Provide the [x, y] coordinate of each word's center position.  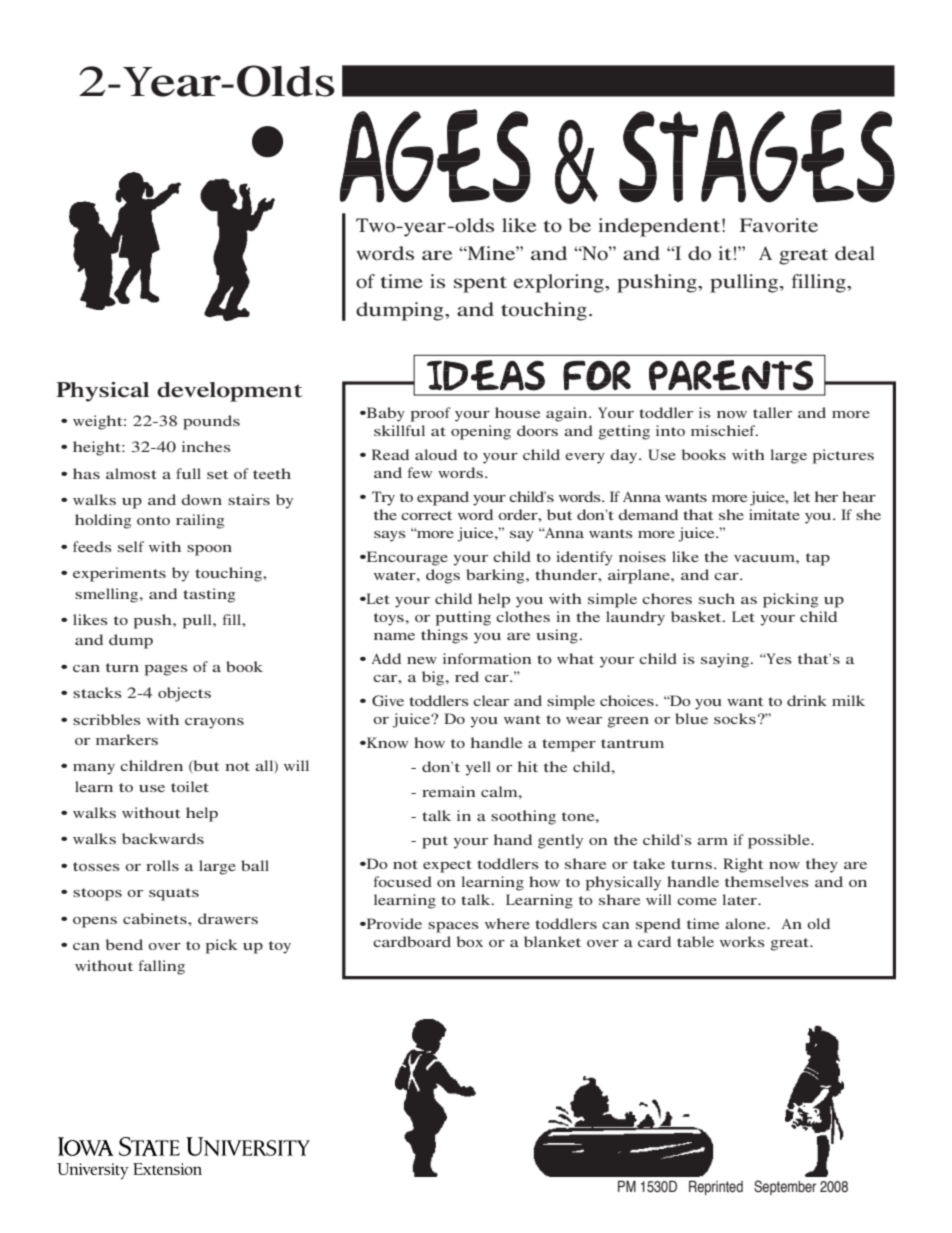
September [785, 1187]
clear [491, 700]
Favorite [779, 225]
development [230, 392]
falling [162, 967]
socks [735, 718]
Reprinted [716, 1187]
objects [184, 694]
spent [480, 284]
